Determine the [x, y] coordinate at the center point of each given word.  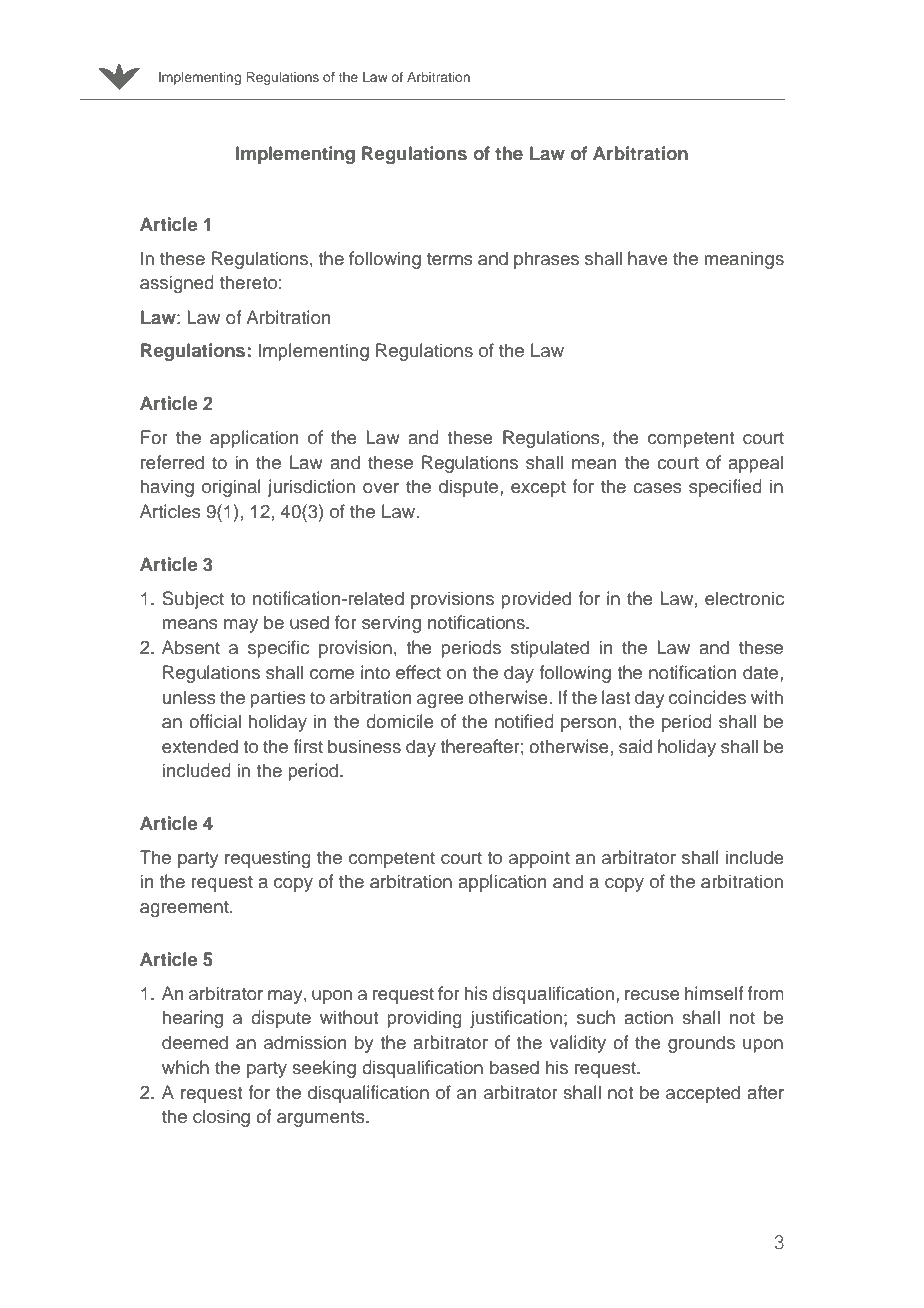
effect [418, 672]
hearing [193, 1019]
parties [278, 699]
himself [714, 993]
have [648, 258]
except [538, 489]
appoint [539, 859]
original [231, 488]
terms [450, 259]
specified [725, 488]
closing [221, 1118]
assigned [177, 284]
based [514, 1067]
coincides [707, 697]
